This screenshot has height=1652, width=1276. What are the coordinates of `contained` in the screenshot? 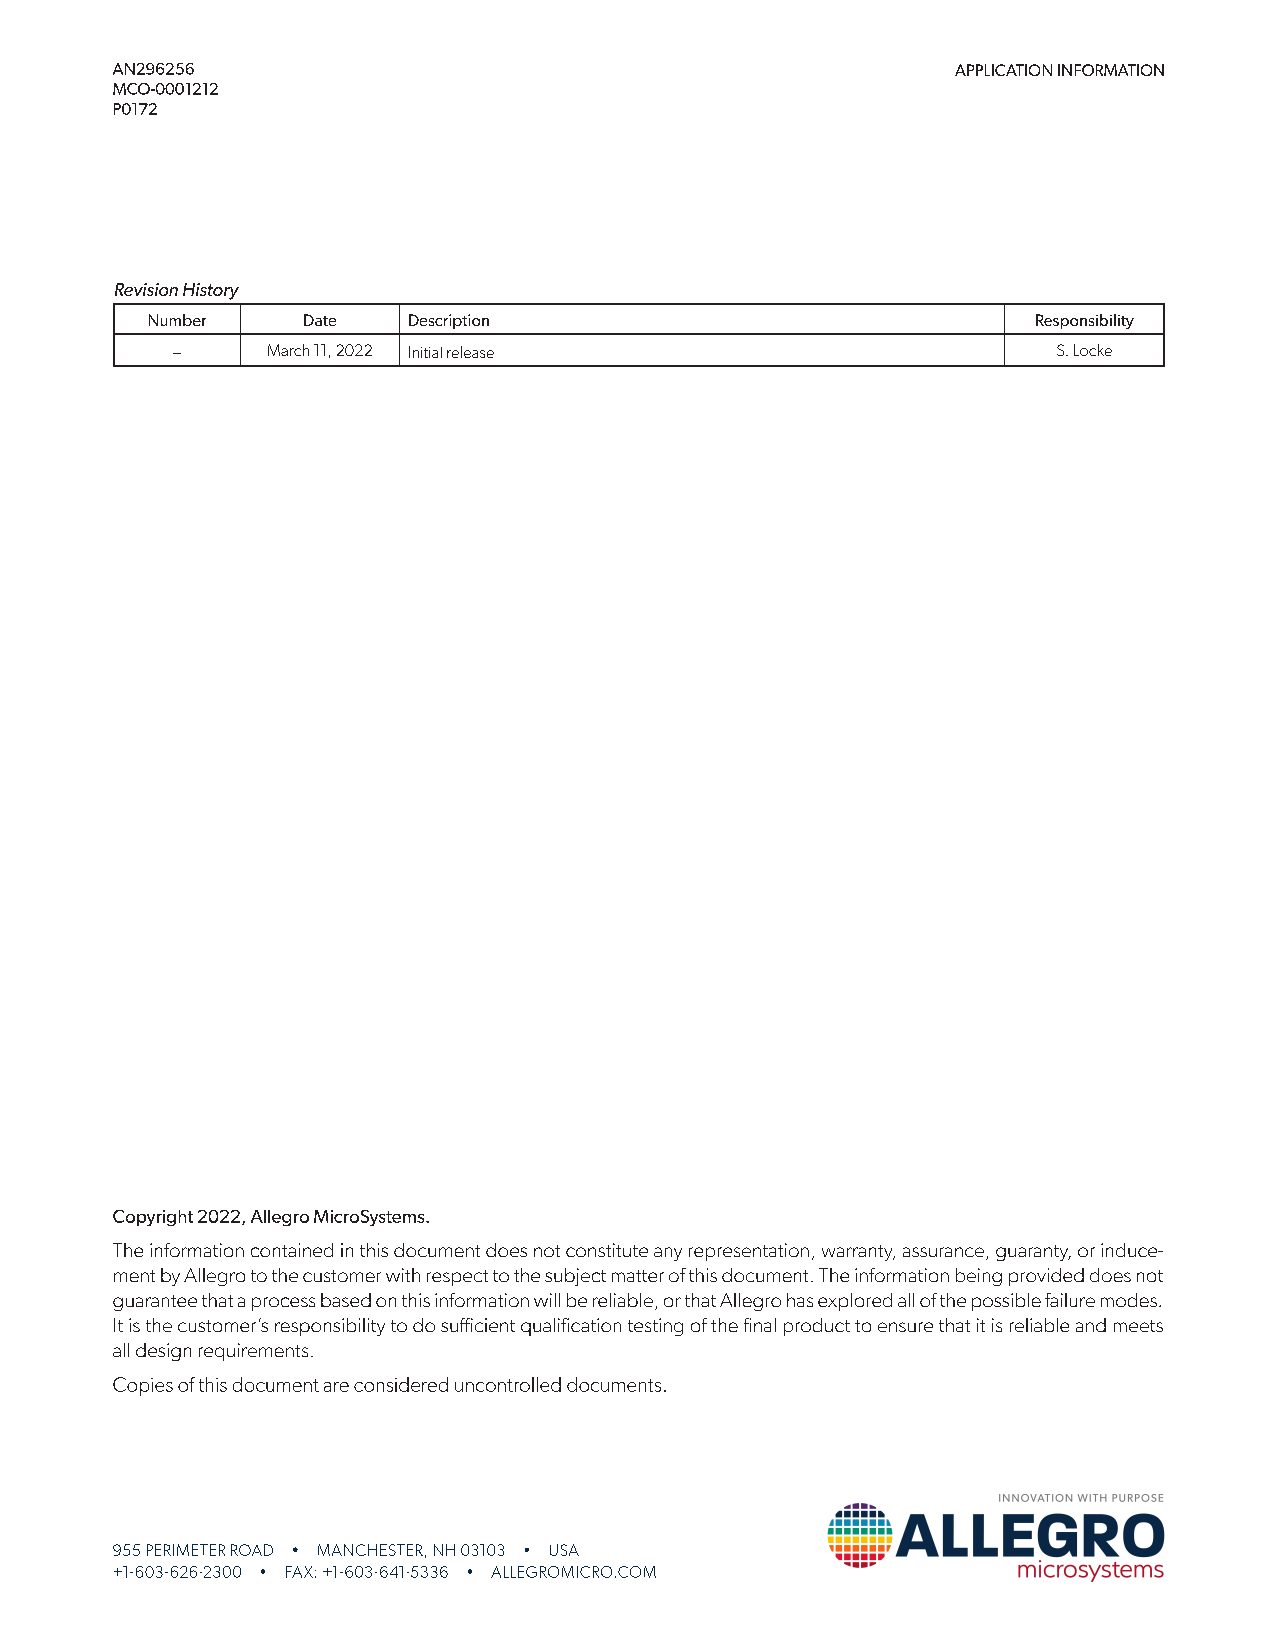 It's located at (292, 1250).
